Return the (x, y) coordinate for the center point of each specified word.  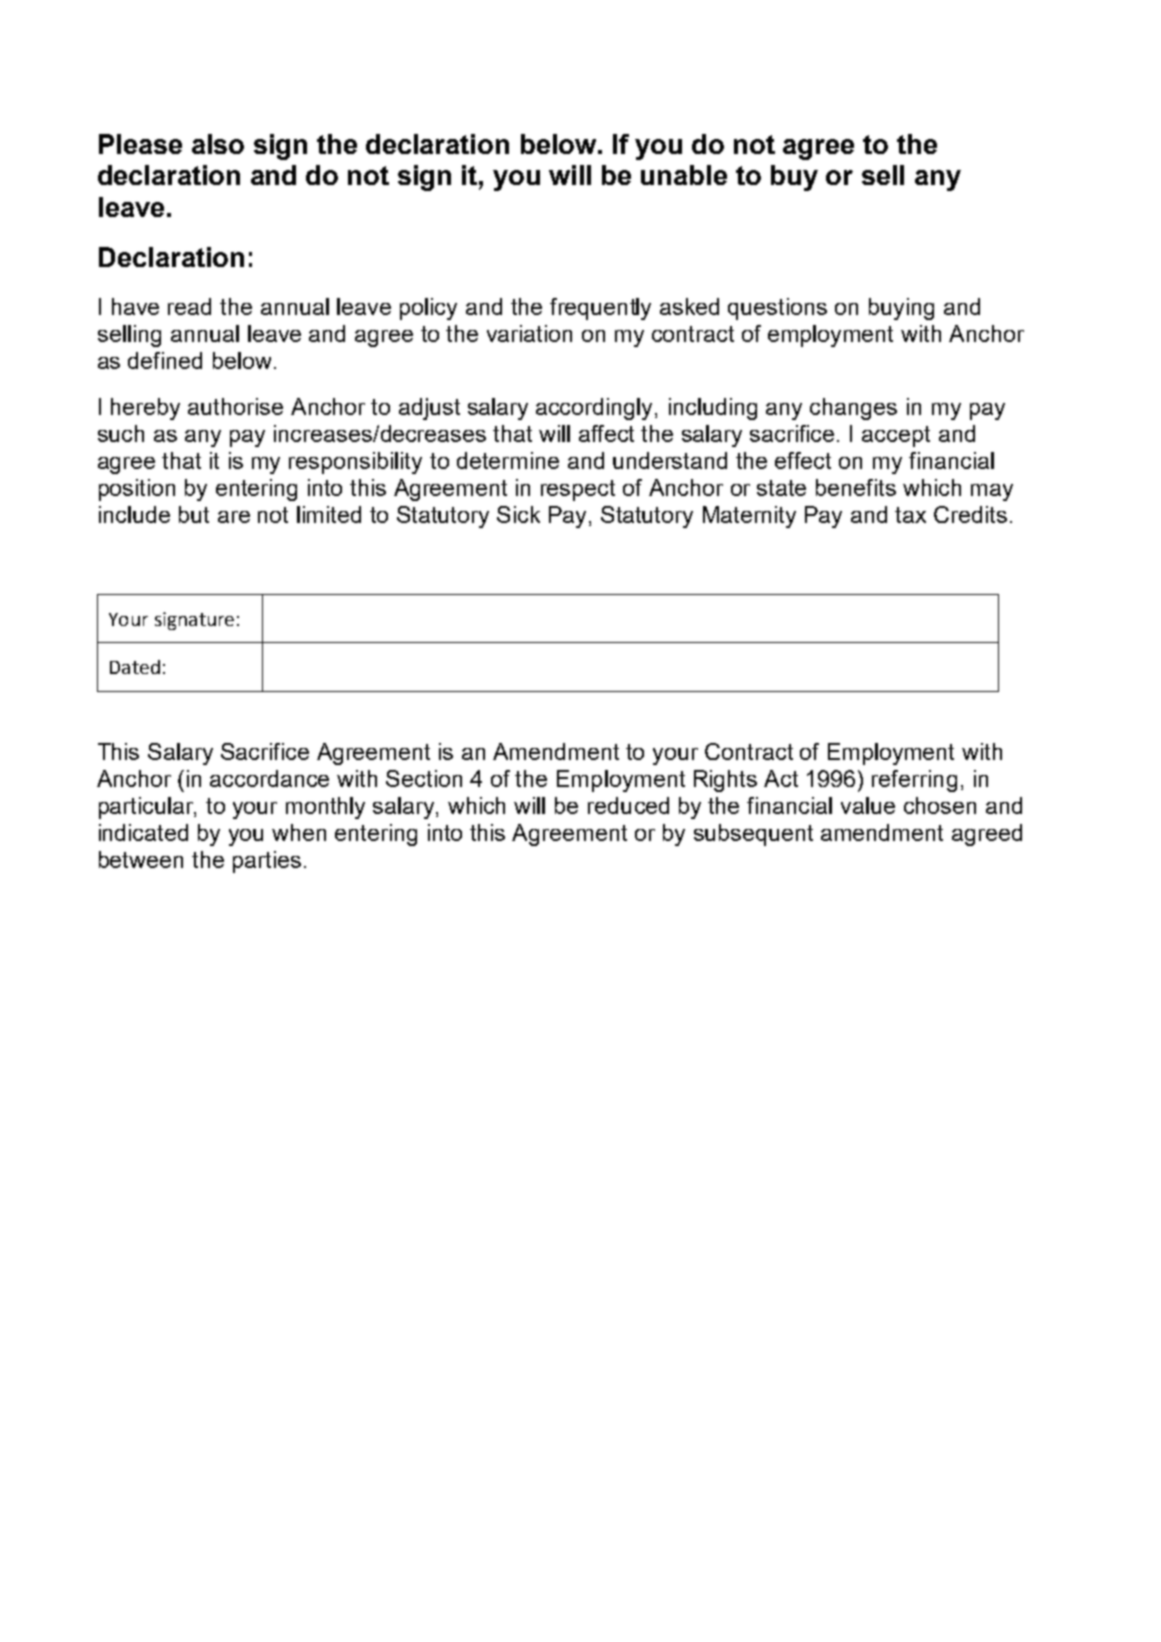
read (189, 306)
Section (424, 778)
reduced (628, 805)
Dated (135, 667)
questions (777, 309)
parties (267, 862)
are (234, 517)
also (218, 144)
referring (914, 781)
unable (684, 175)
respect (578, 490)
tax (910, 515)
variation (529, 333)
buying (901, 309)
